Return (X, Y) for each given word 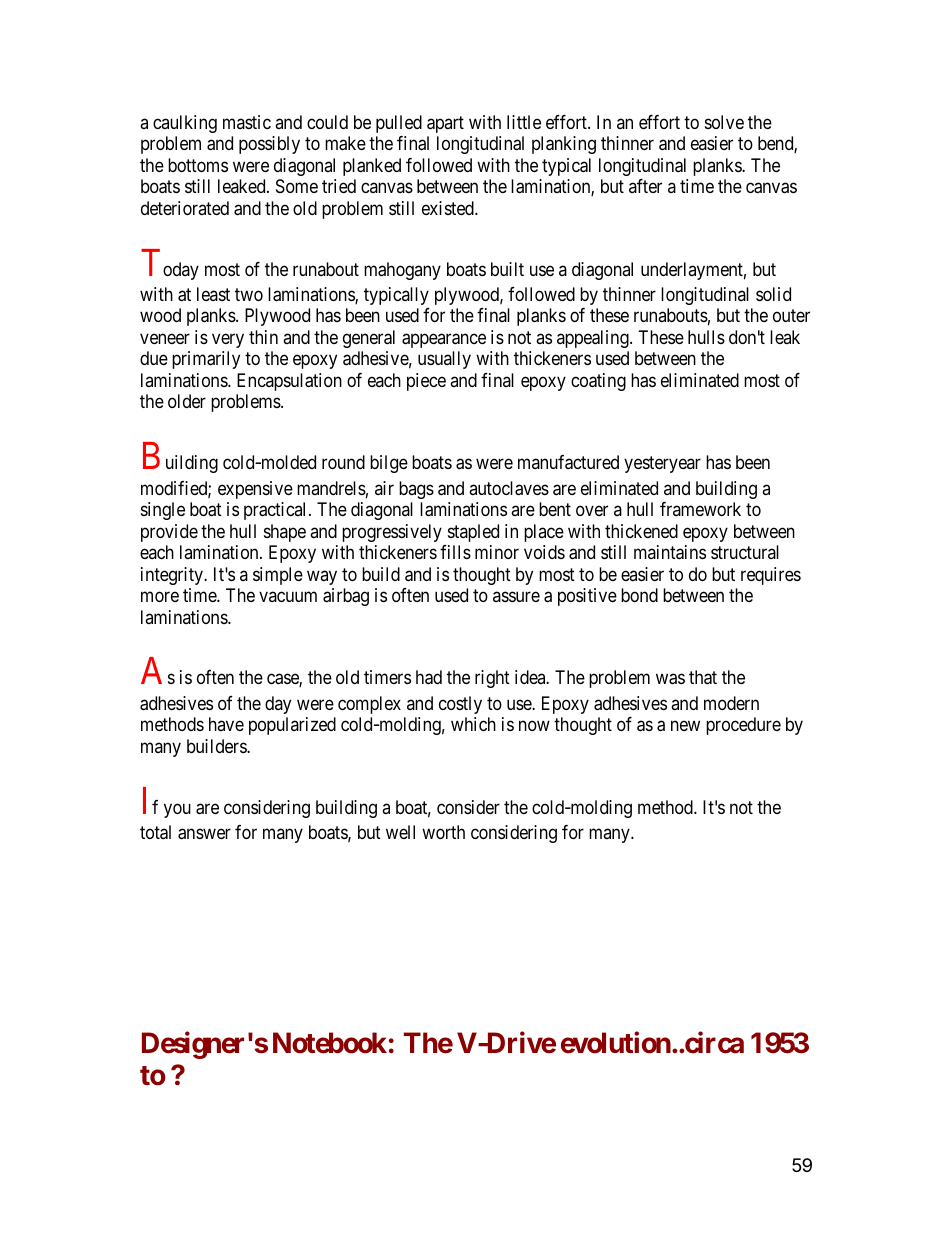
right (492, 679)
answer (204, 834)
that (703, 677)
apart (445, 124)
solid (773, 294)
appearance (444, 340)
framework (700, 509)
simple (278, 576)
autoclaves (509, 488)
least (213, 294)
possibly (269, 145)
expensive (255, 490)
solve (724, 122)
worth (443, 832)
